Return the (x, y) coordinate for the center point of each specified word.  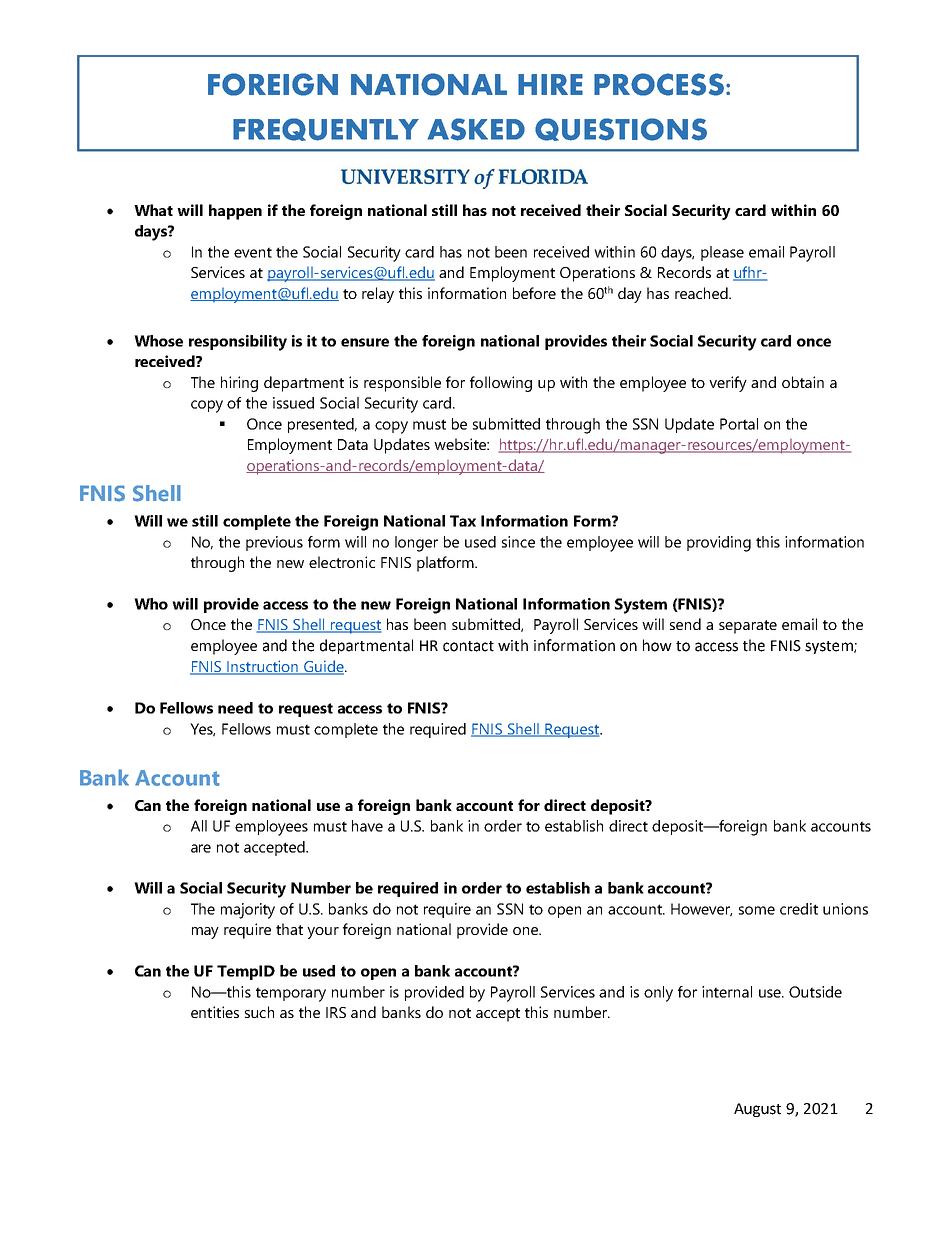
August (757, 1110)
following (501, 384)
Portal (739, 424)
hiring (239, 384)
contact (468, 646)
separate (748, 627)
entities (215, 1012)
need (235, 708)
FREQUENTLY (326, 129)
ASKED (476, 129)
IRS (336, 1012)
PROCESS (659, 84)
